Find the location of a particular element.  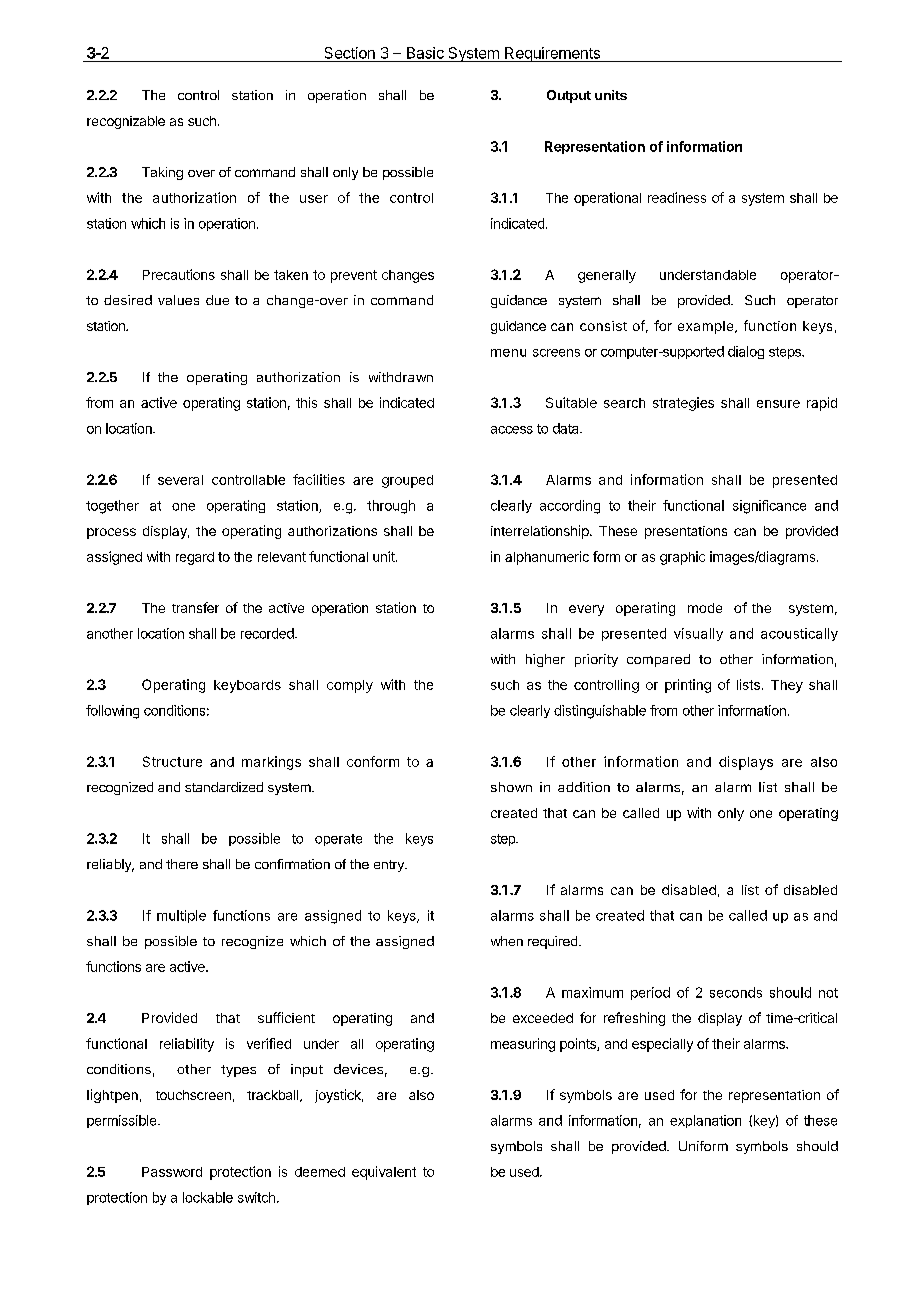

values is located at coordinates (178, 300).
